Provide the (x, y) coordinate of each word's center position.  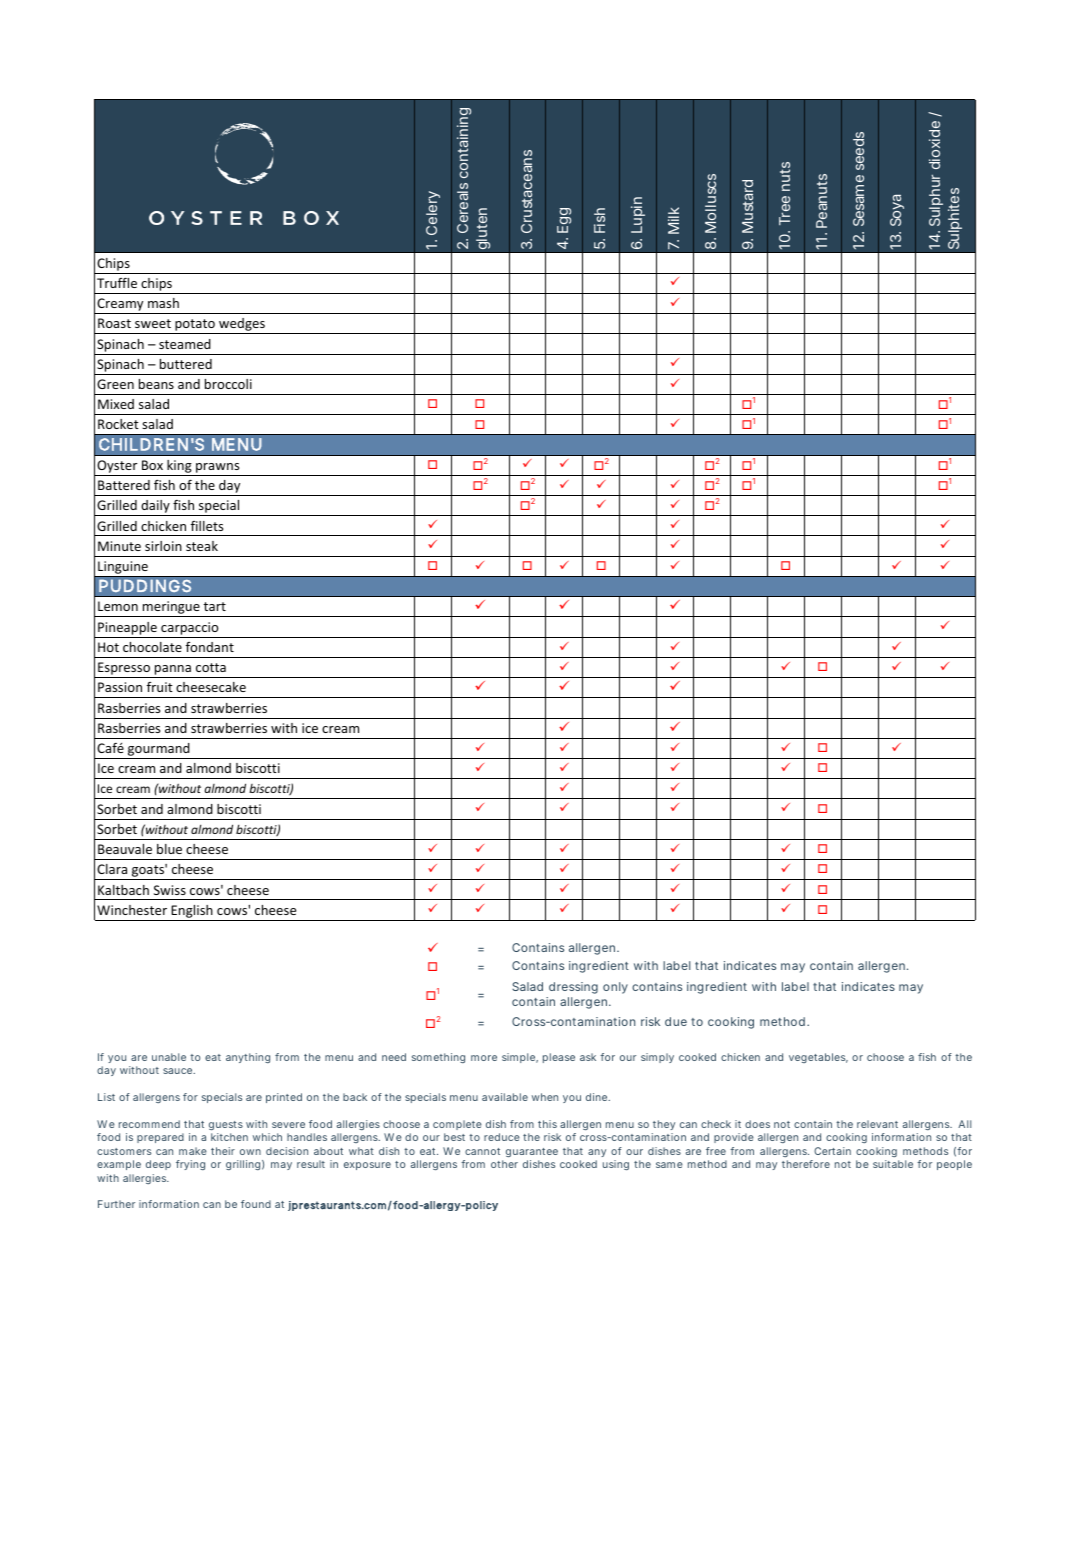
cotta (211, 667)
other (504, 1164)
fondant (210, 647)
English (192, 911)
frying (190, 1165)
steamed (185, 344)
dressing (573, 988)
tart (214, 606)
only (615, 988)
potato (195, 326)
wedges (242, 326)
